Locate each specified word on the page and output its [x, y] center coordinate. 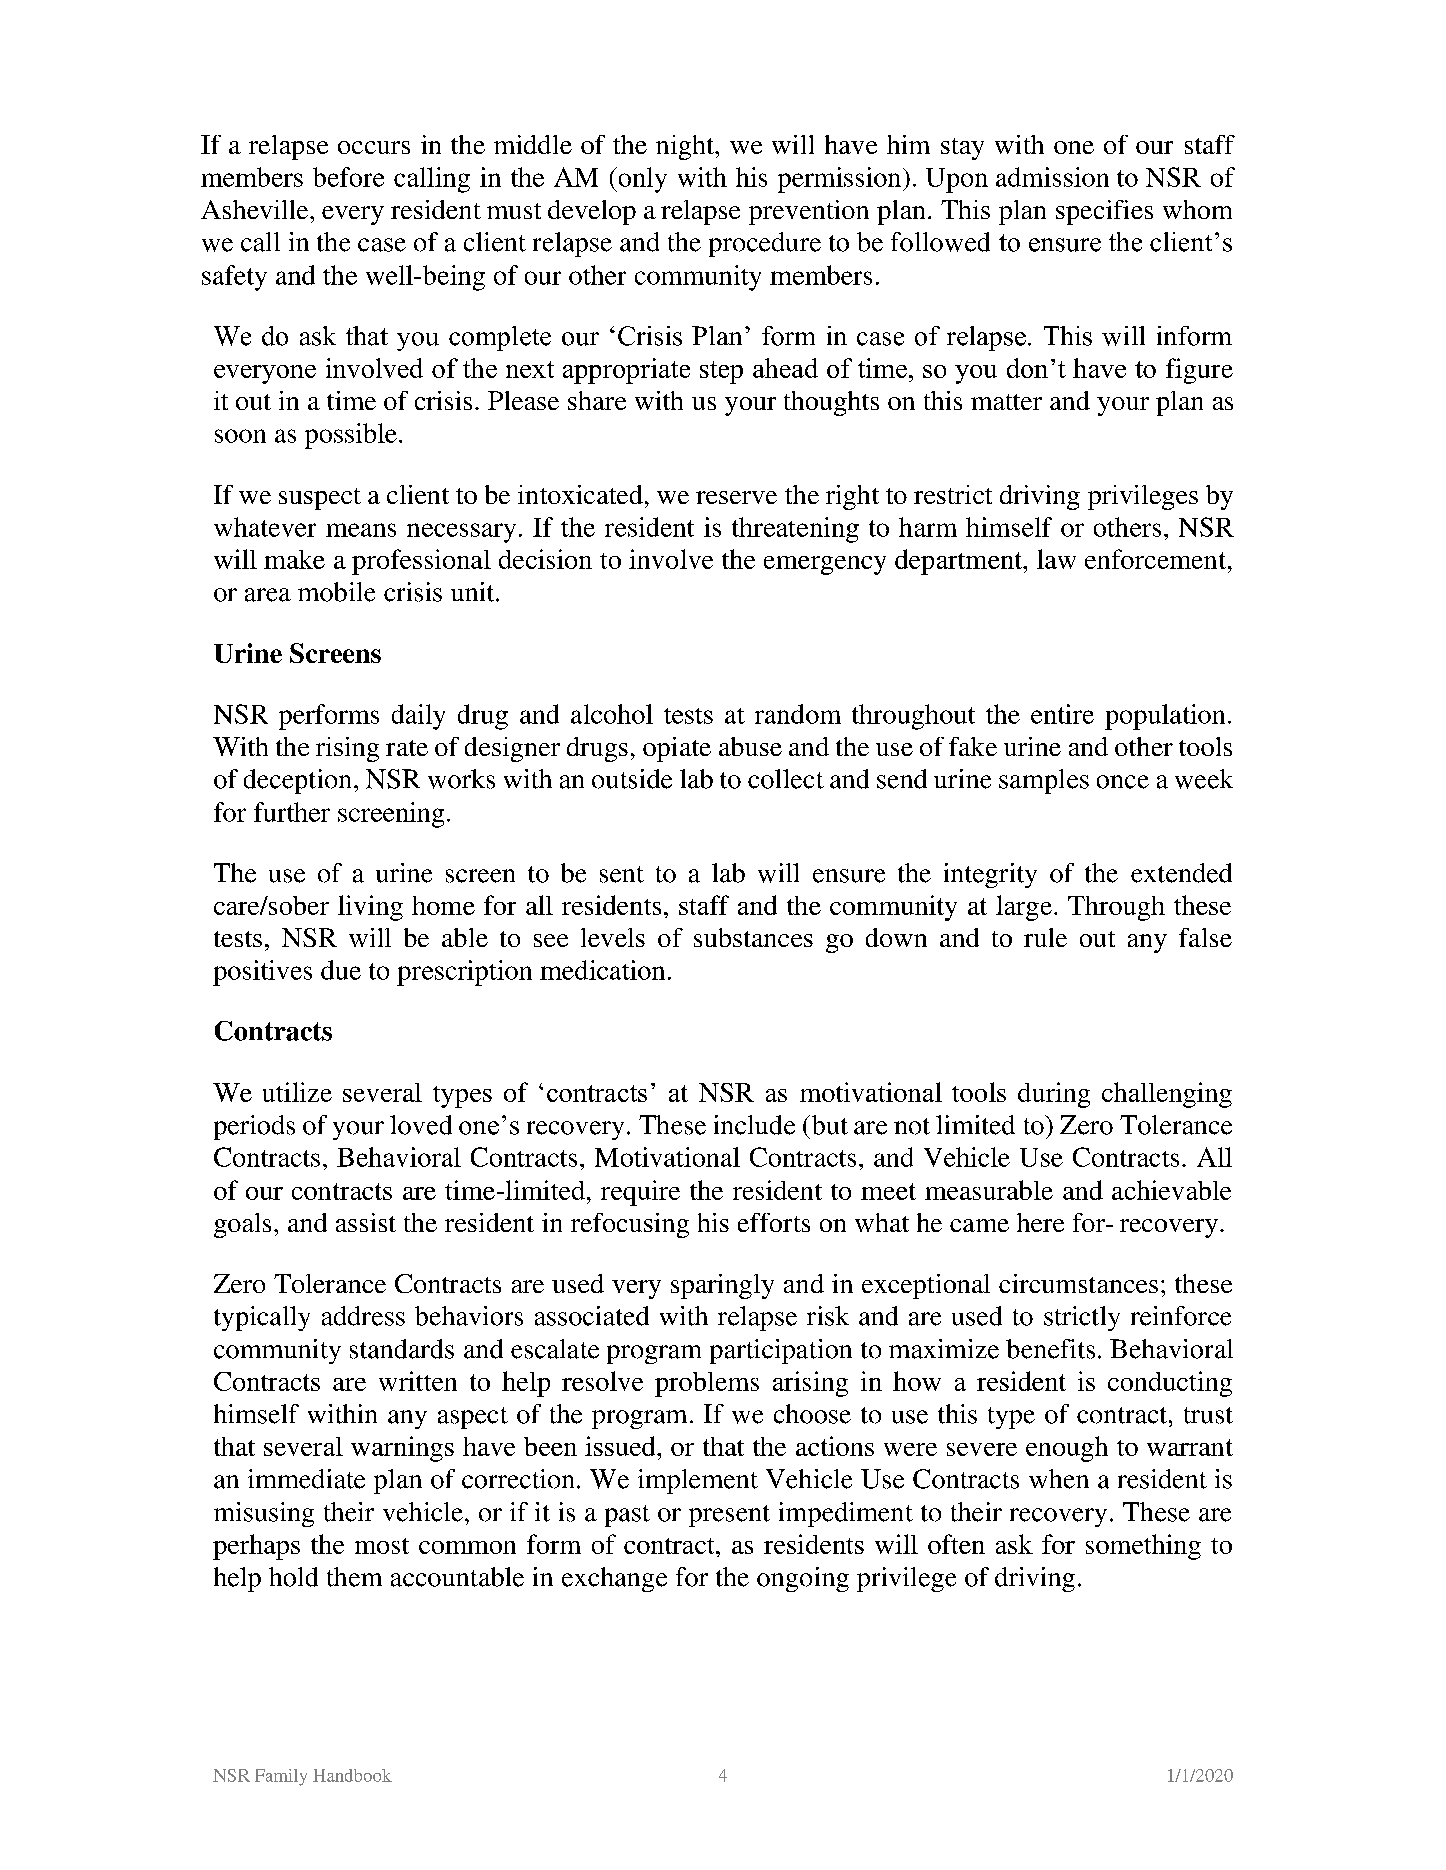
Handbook [352, 1775]
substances [753, 937]
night [686, 147]
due [341, 970]
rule [1045, 937]
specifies [1104, 212]
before [348, 177]
